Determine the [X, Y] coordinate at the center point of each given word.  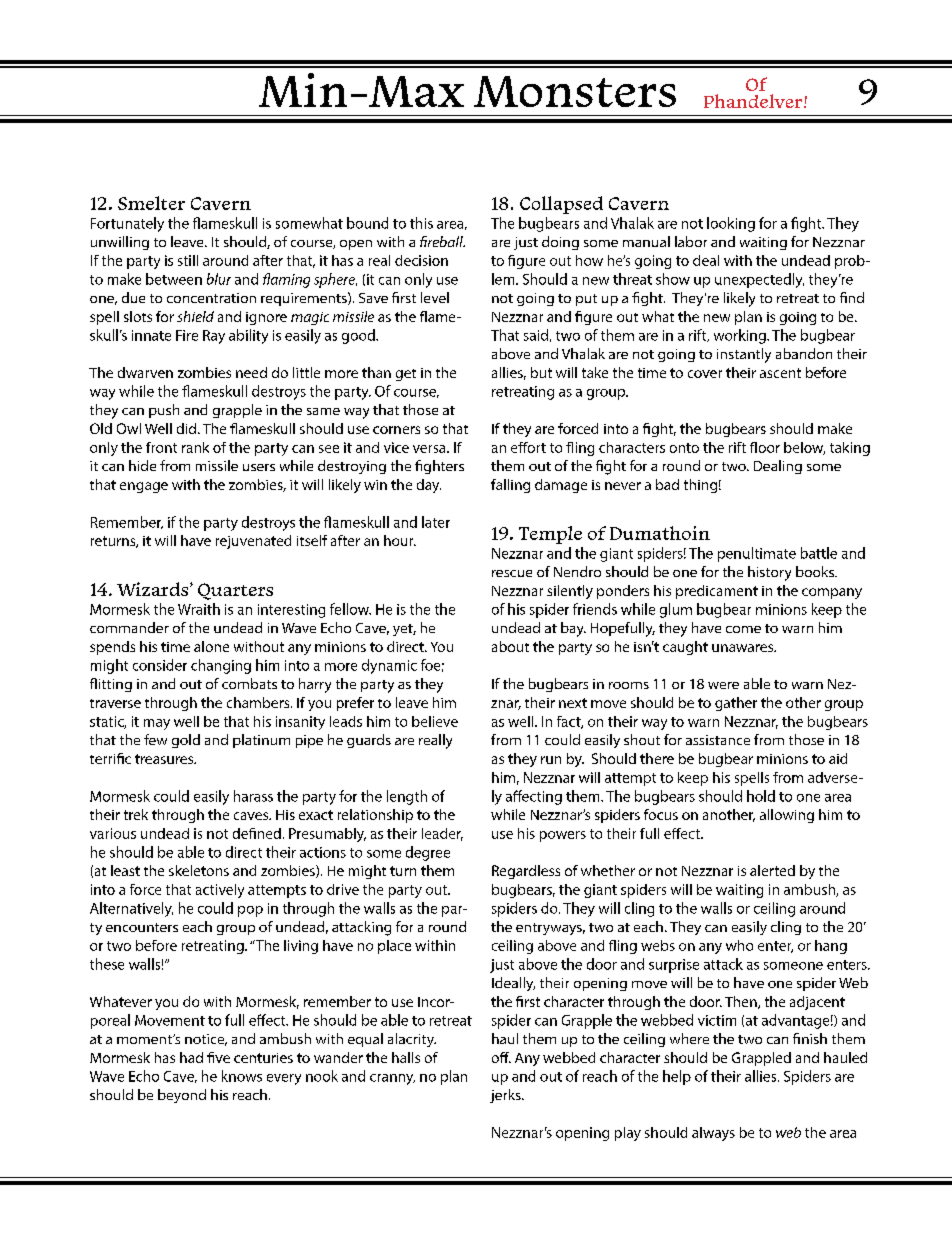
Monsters [575, 91]
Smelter [151, 203]
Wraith [199, 609]
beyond [182, 1096]
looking [731, 224]
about [510, 646]
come [743, 629]
